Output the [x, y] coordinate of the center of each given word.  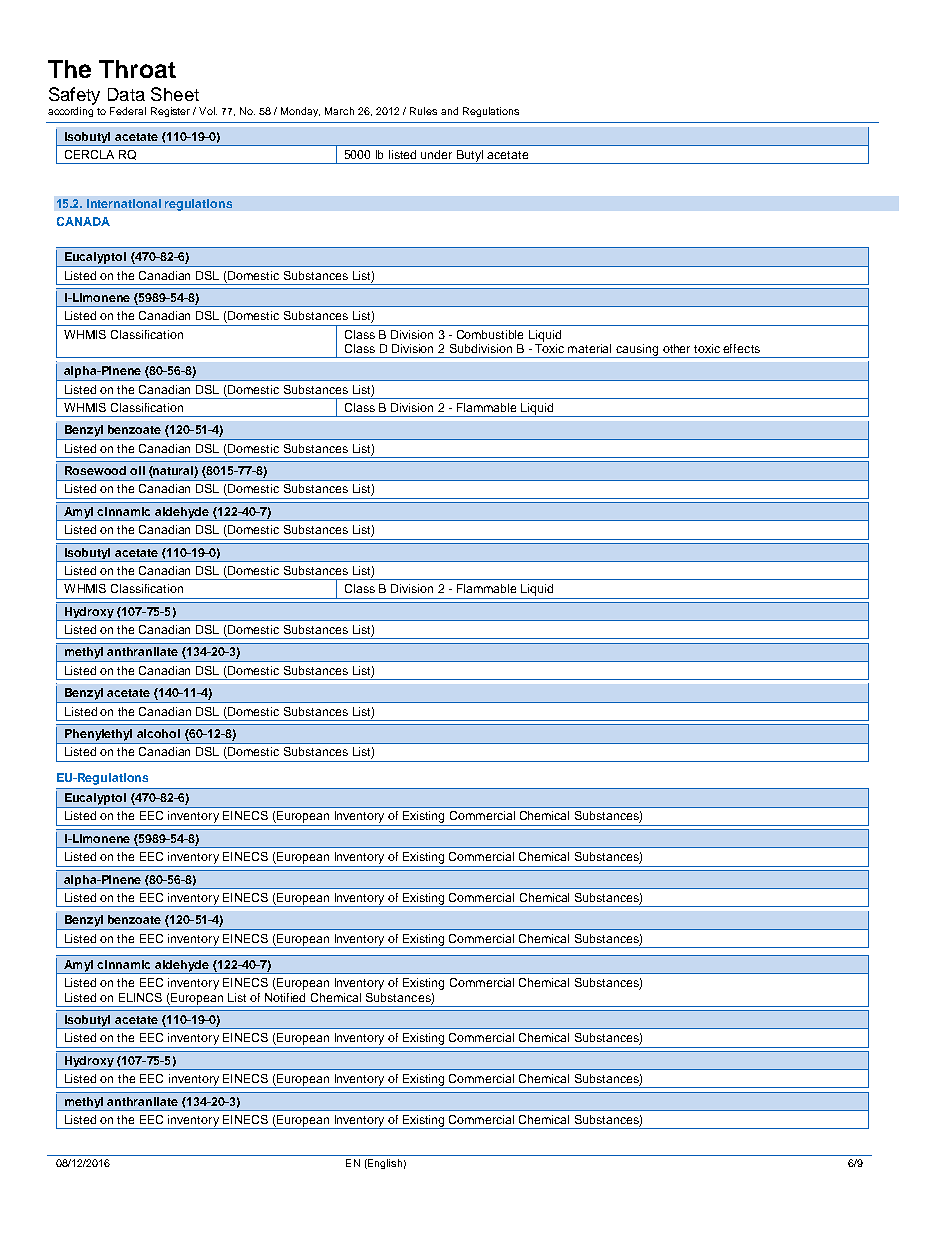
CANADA [83, 221]
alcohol [158, 733]
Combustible [490, 334]
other [676, 348]
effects [741, 348]
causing [637, 351]
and [449, 111]
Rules [423, 111]
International [124, 203]
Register [170, 112]
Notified [285, 997]
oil [137, 470]
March [339, 111]
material [589, 348]
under [436, 154]
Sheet [175, 94]
